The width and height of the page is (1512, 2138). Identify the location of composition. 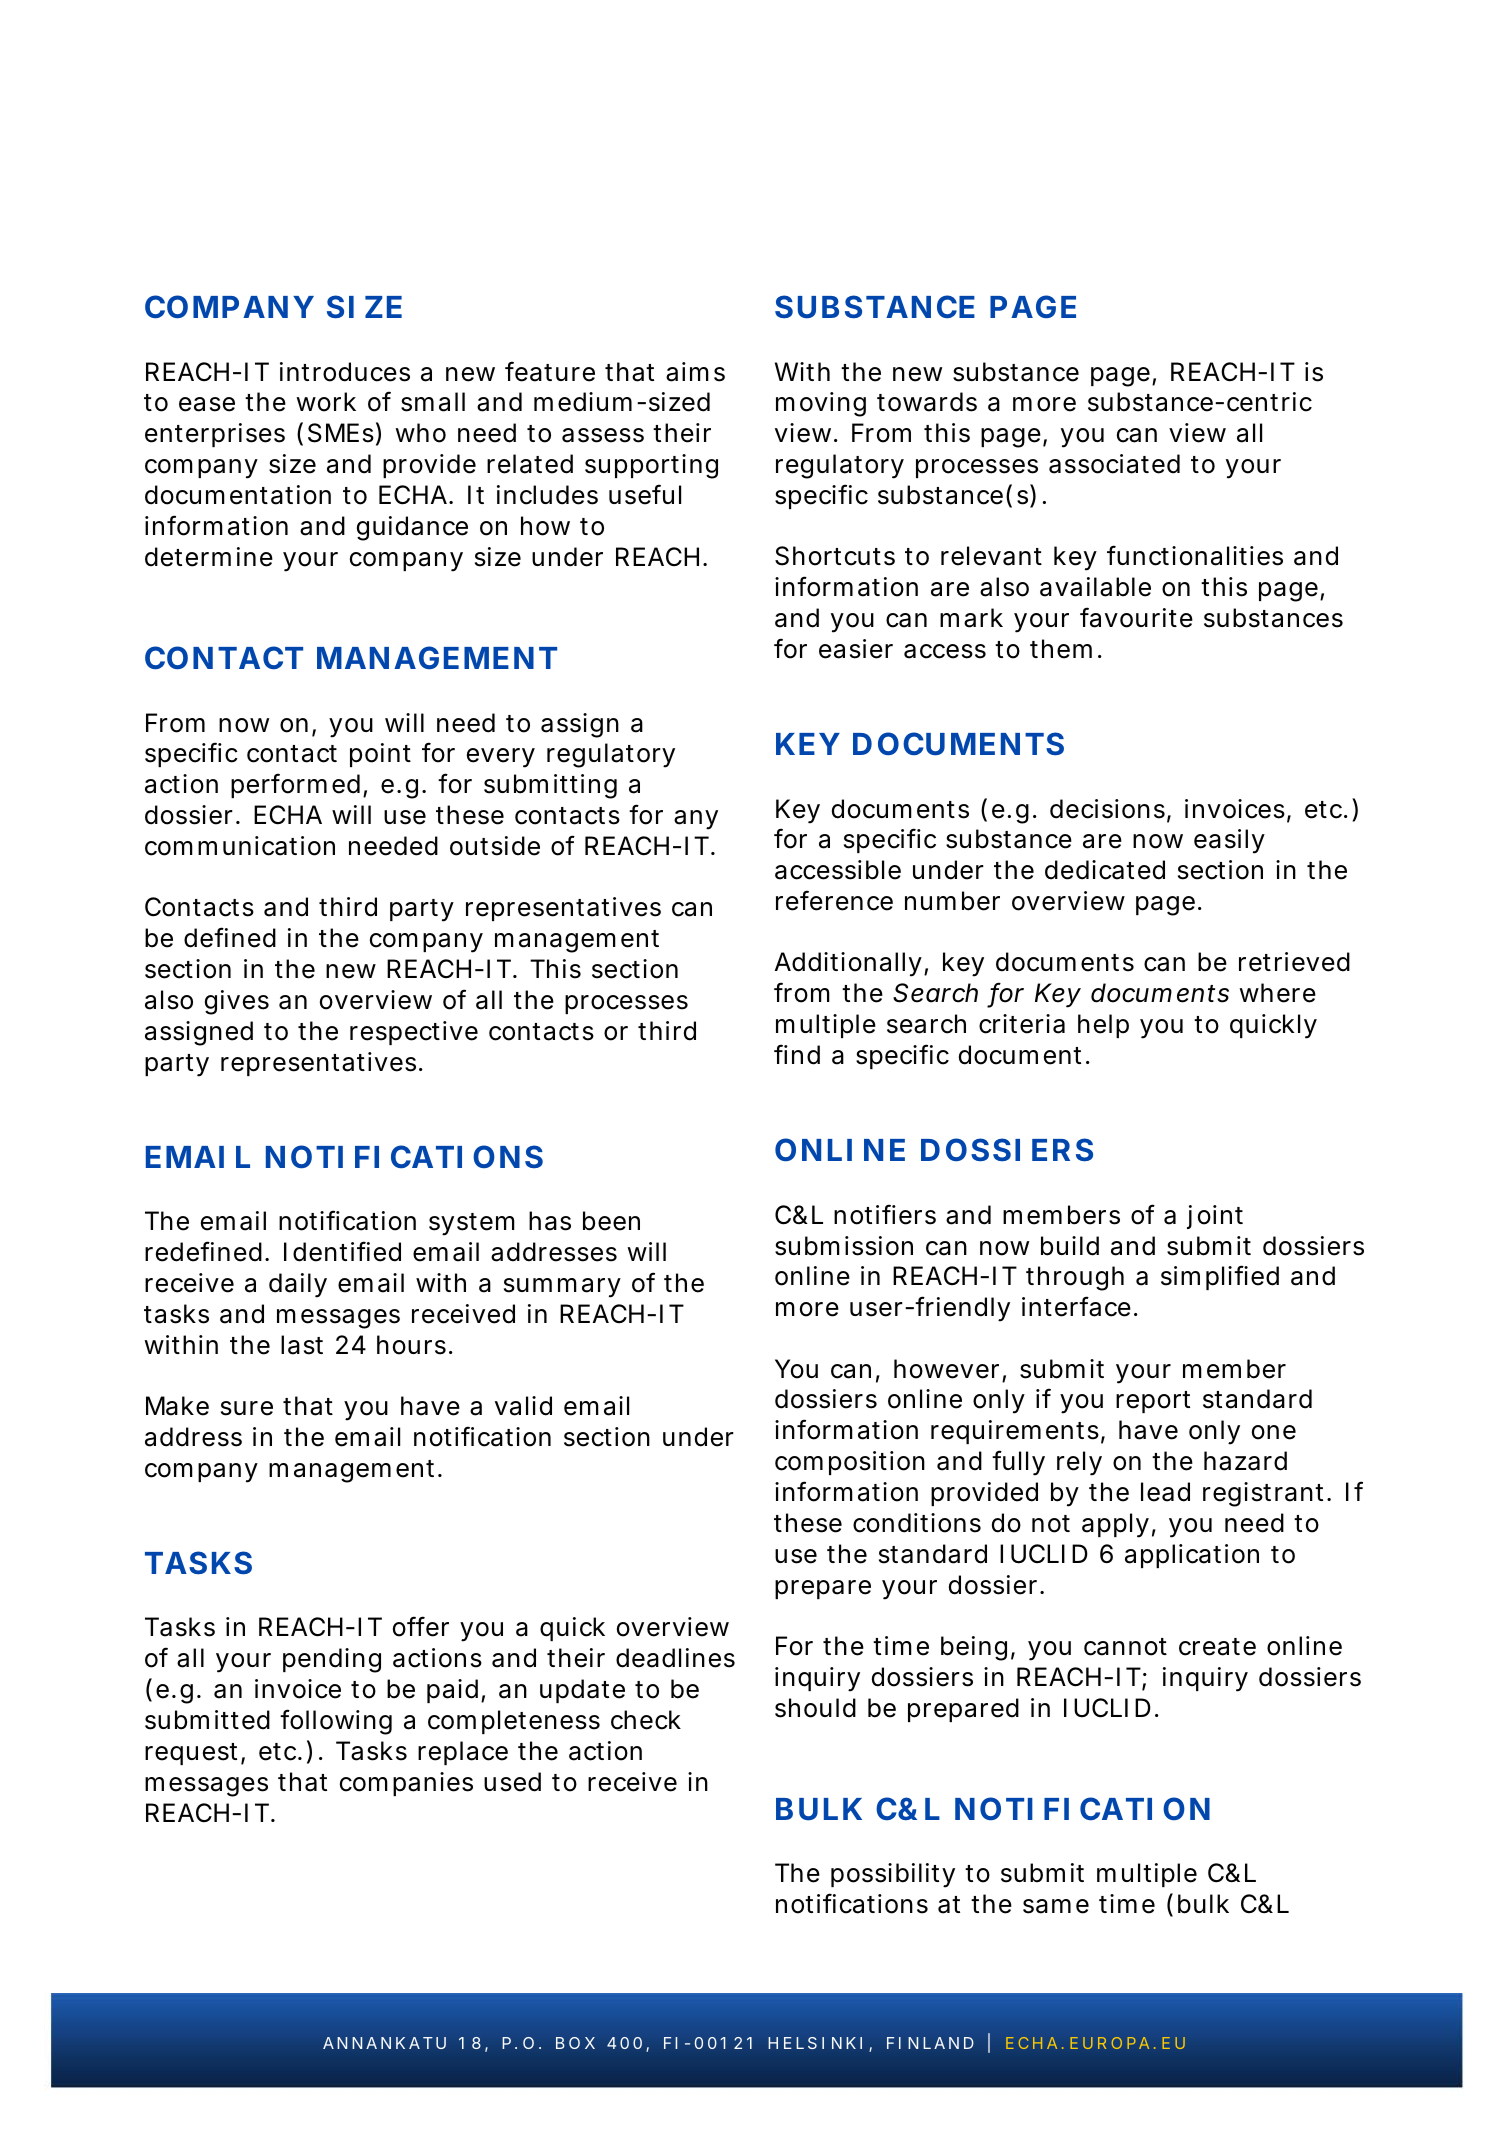
(850, 1463).
